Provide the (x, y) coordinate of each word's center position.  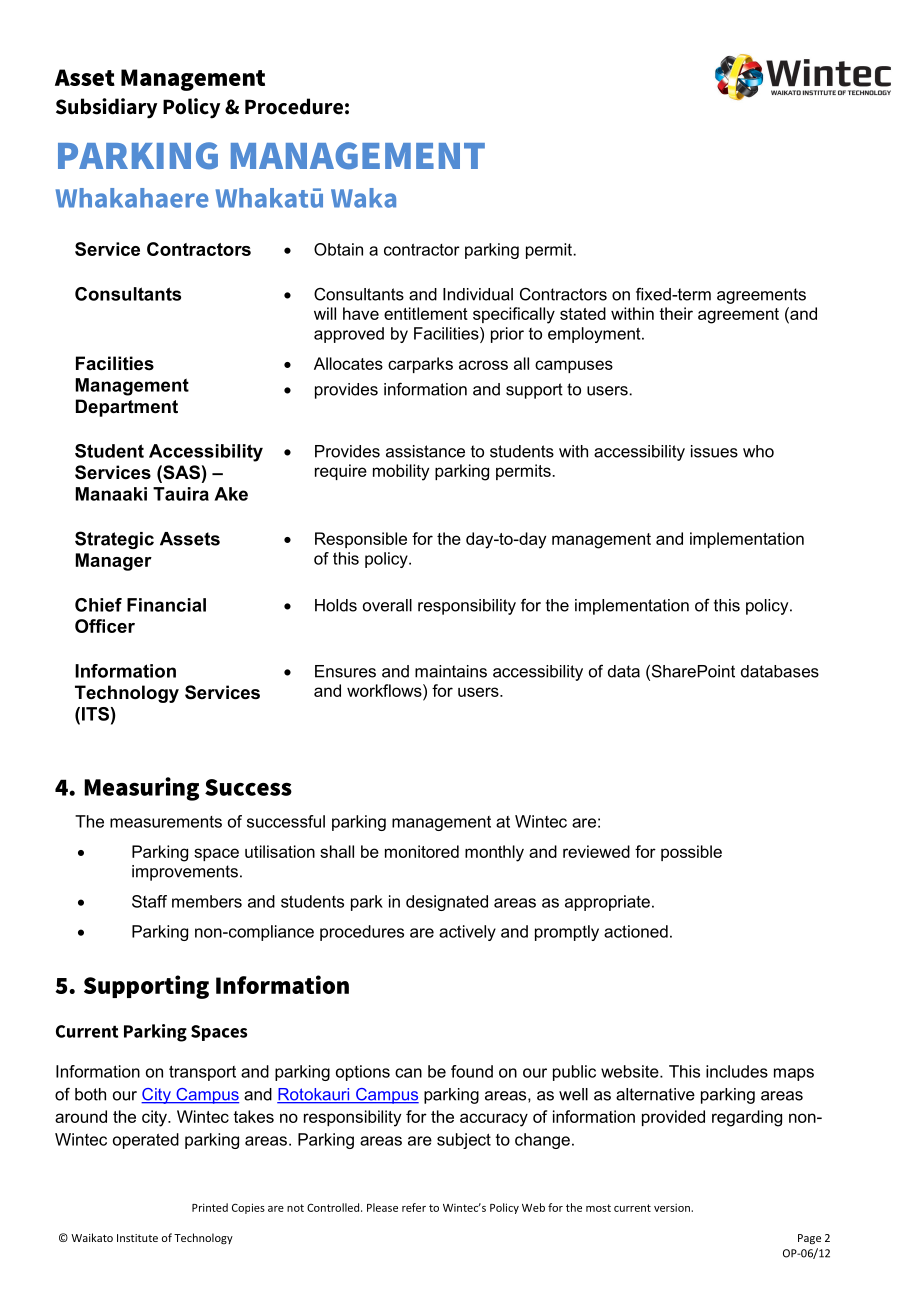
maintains (451, 671)
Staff (149, 901)
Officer (105, 626)
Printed (210, 1207)
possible (691, 853)
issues (714, 451)
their (676, 313)
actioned (636, 931)
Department (127, 408)
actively (467, 933)
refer (414, 1207)
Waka (363, 198)
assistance (425, 451)
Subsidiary (106, 108)
